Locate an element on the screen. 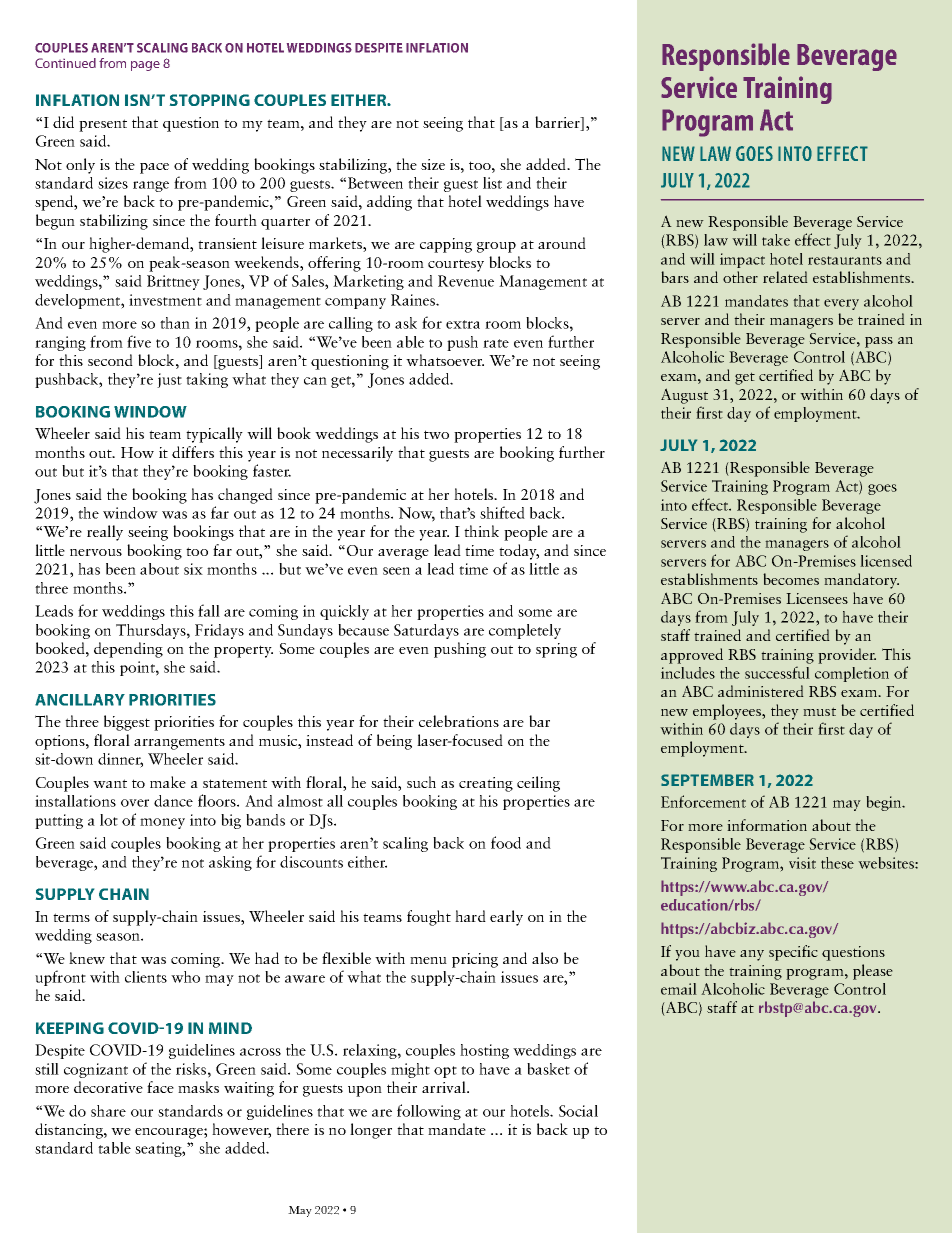 Image resolution: width=952 pixels, height=1233 pixels. face is located at coordinates (160, 1087).
